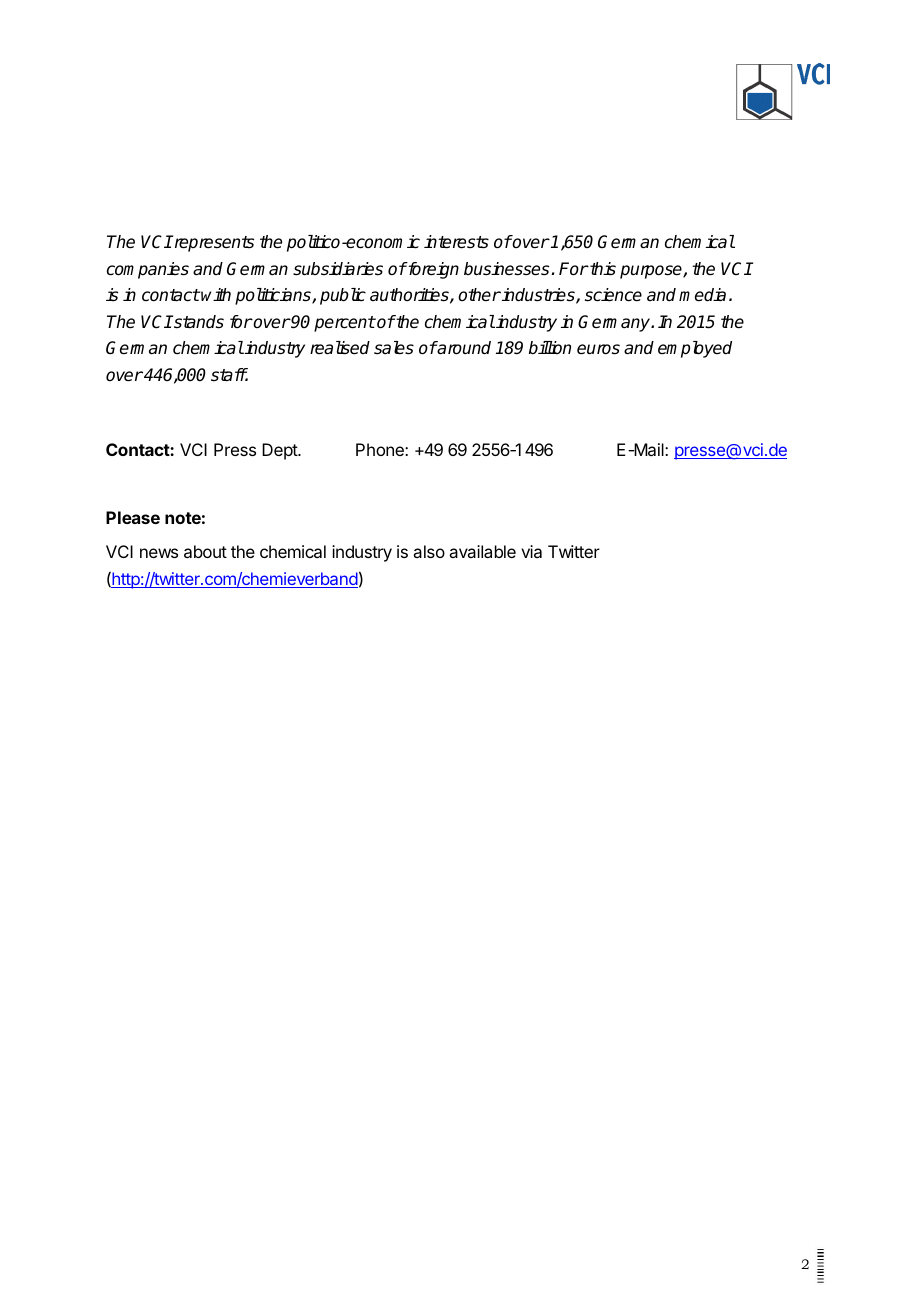 Image resolution: width=924 pixels, height=1308 pixels. I want to click on also, so click(429, 551).
